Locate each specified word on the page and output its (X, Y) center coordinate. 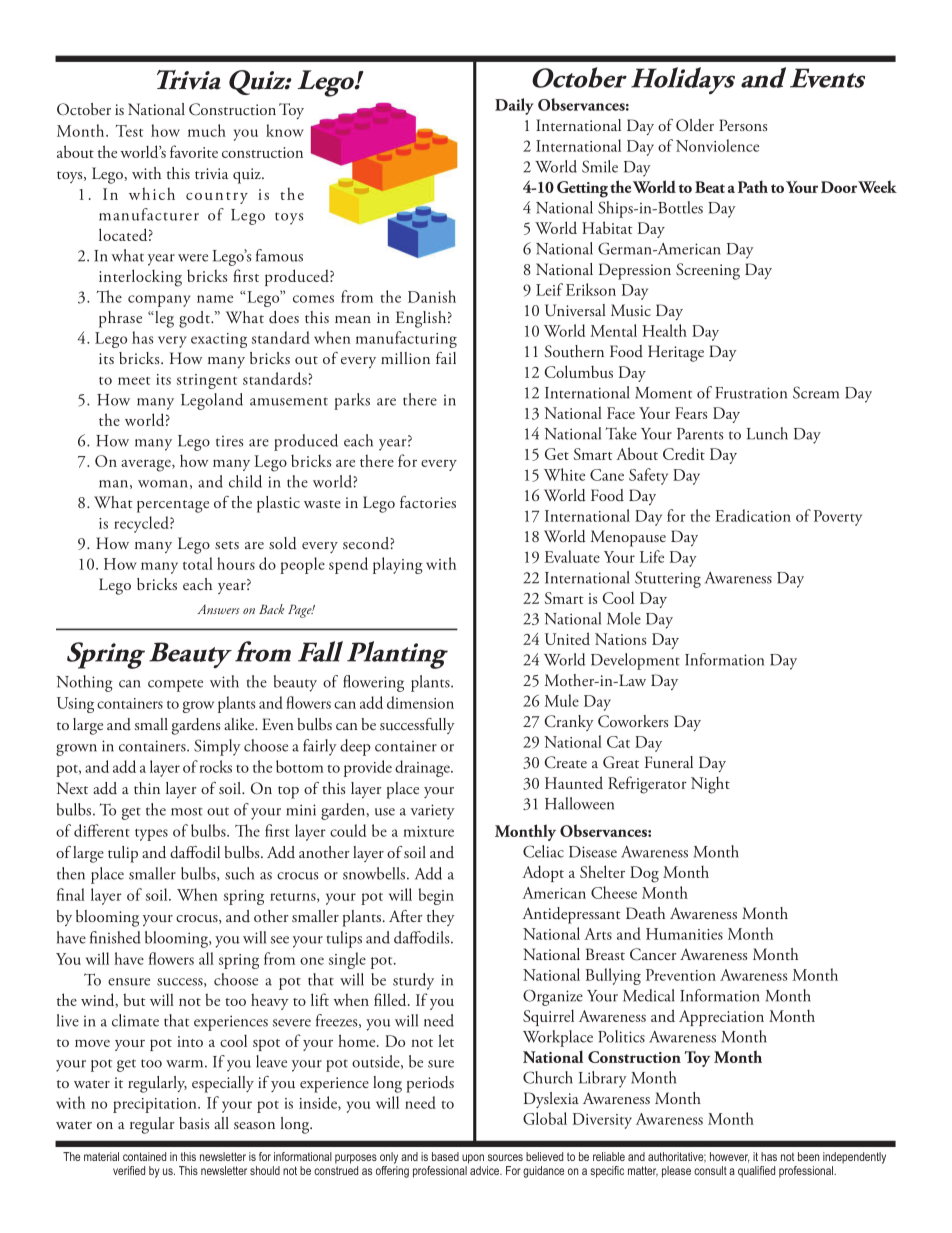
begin (436, 896)
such (239, 873)
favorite (194, 151)
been (808, 1156)
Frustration (751, 393)
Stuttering (668, 579)
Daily (514, 106)
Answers (218, 609)
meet (134, 381)
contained (144, 1156)
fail (446, 358)
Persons (743, 125)
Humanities (684, 934)
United (567, 638)
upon (473, 1159)
